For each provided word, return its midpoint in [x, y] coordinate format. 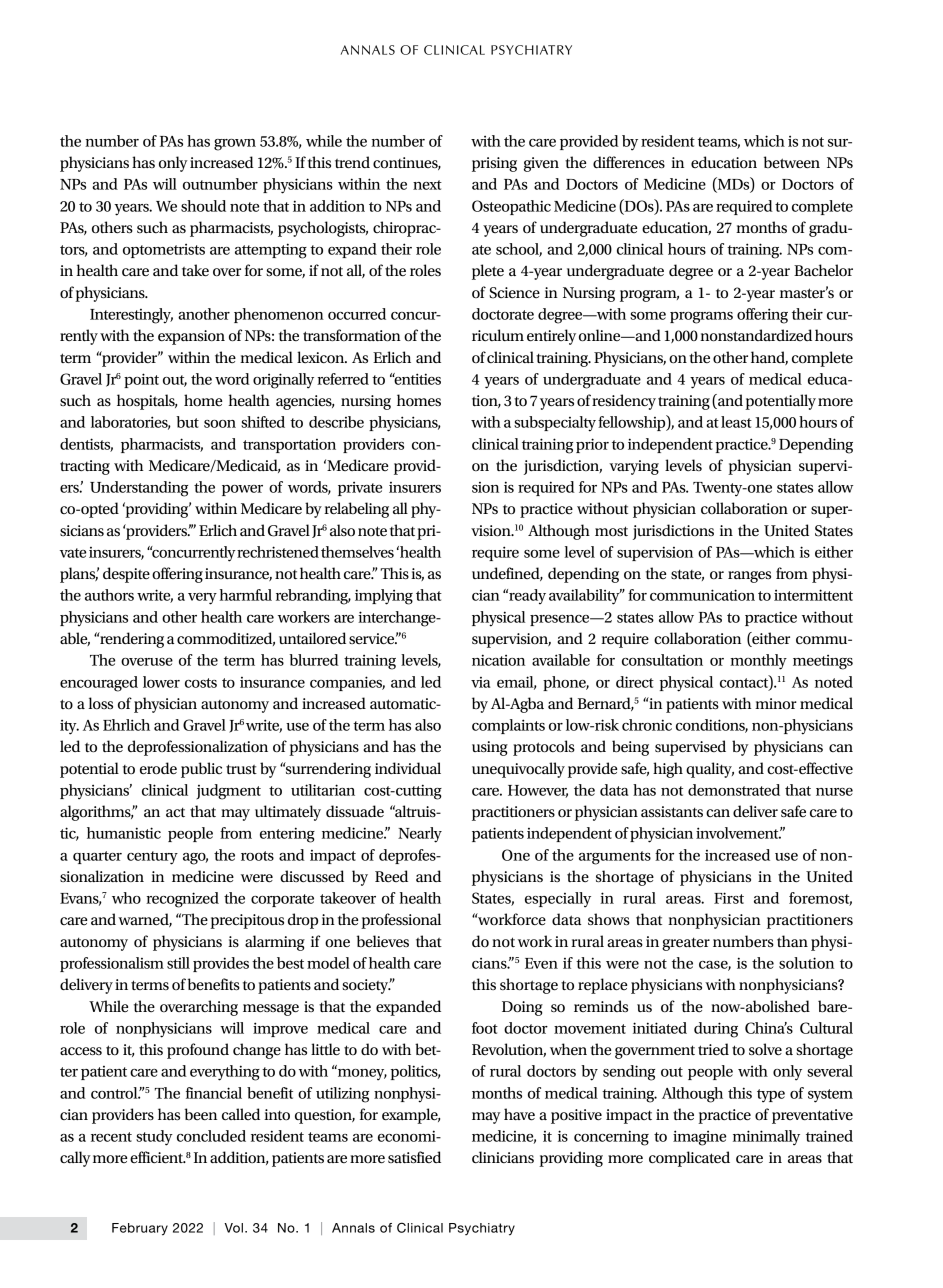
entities [416, 379]
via [481, 682]
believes [383, 941]
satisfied [414, 1157]
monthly [758, 662]
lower [161, 682]
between [792, 162]
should [203, 206]
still [178, 963]
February [140, 1229]
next [427, 185]
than [792, 941]
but [187, 422]
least [736, 422]
